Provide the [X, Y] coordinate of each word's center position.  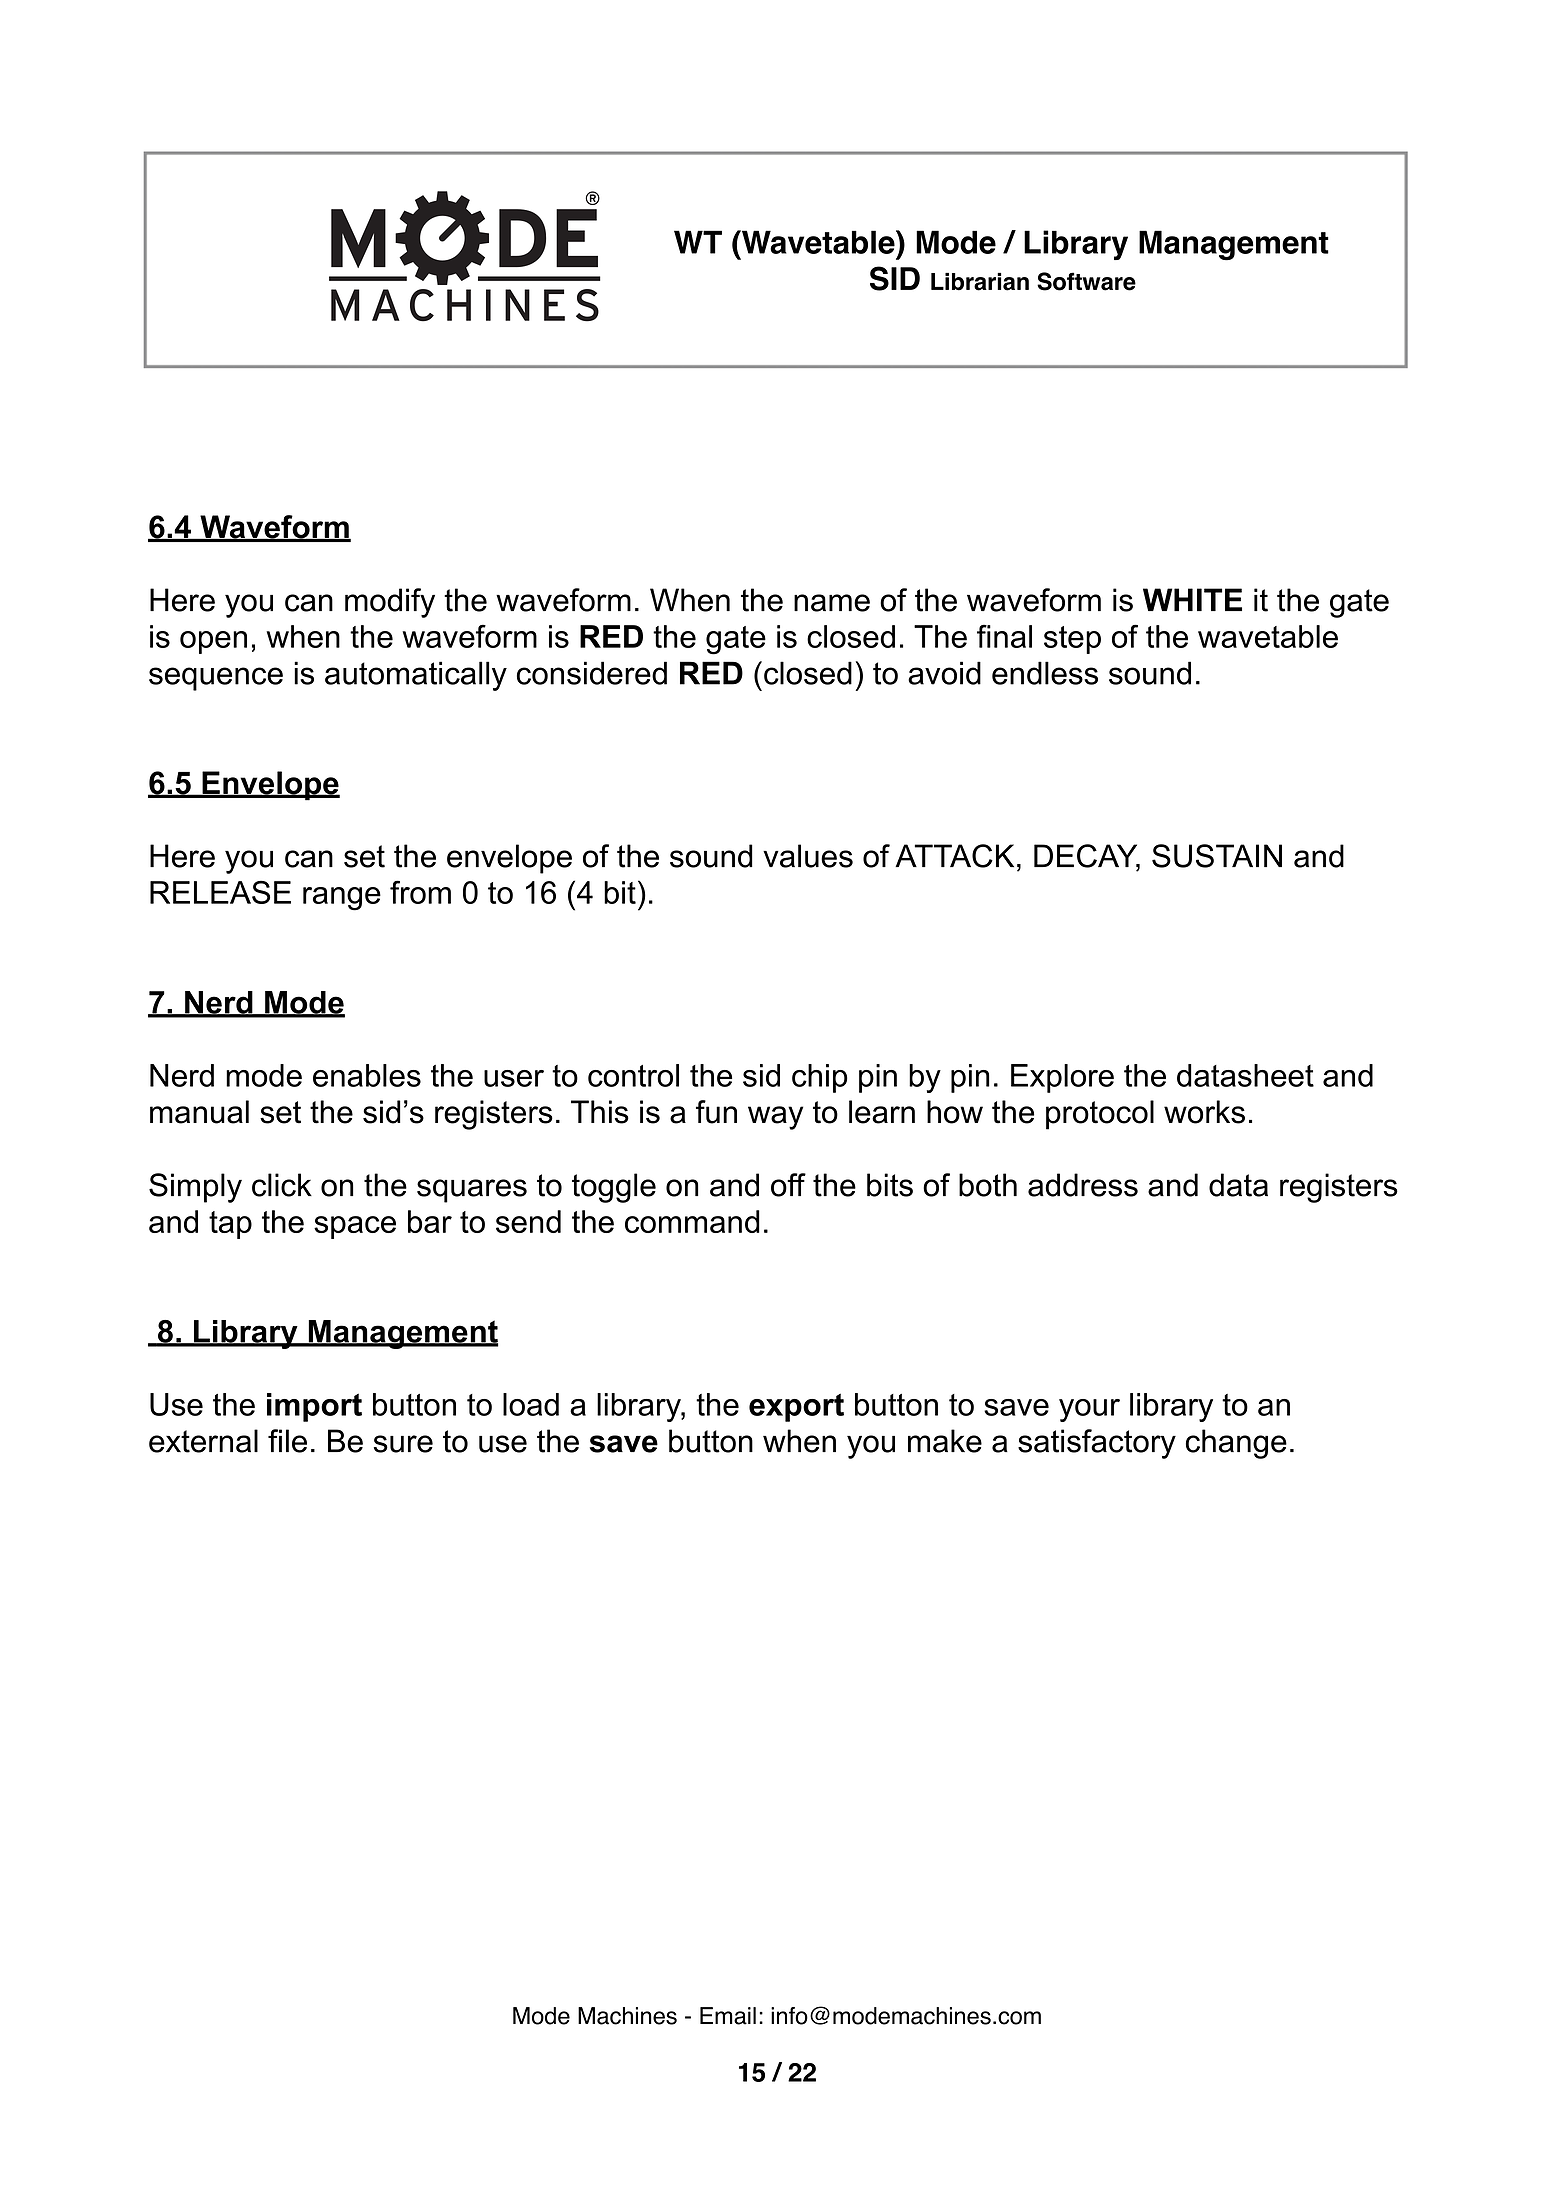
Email [728, 2016]
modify [390, 603]
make [945, 1441]
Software [1086, 281]
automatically [416, 676]
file [287, 1441]
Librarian [980, 281]
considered [592, 673]
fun [716, 1112]
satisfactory [1097, 1444]
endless [1045, 673]
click [282, 1185]
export [796, 1407]
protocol [1100, 1115]
